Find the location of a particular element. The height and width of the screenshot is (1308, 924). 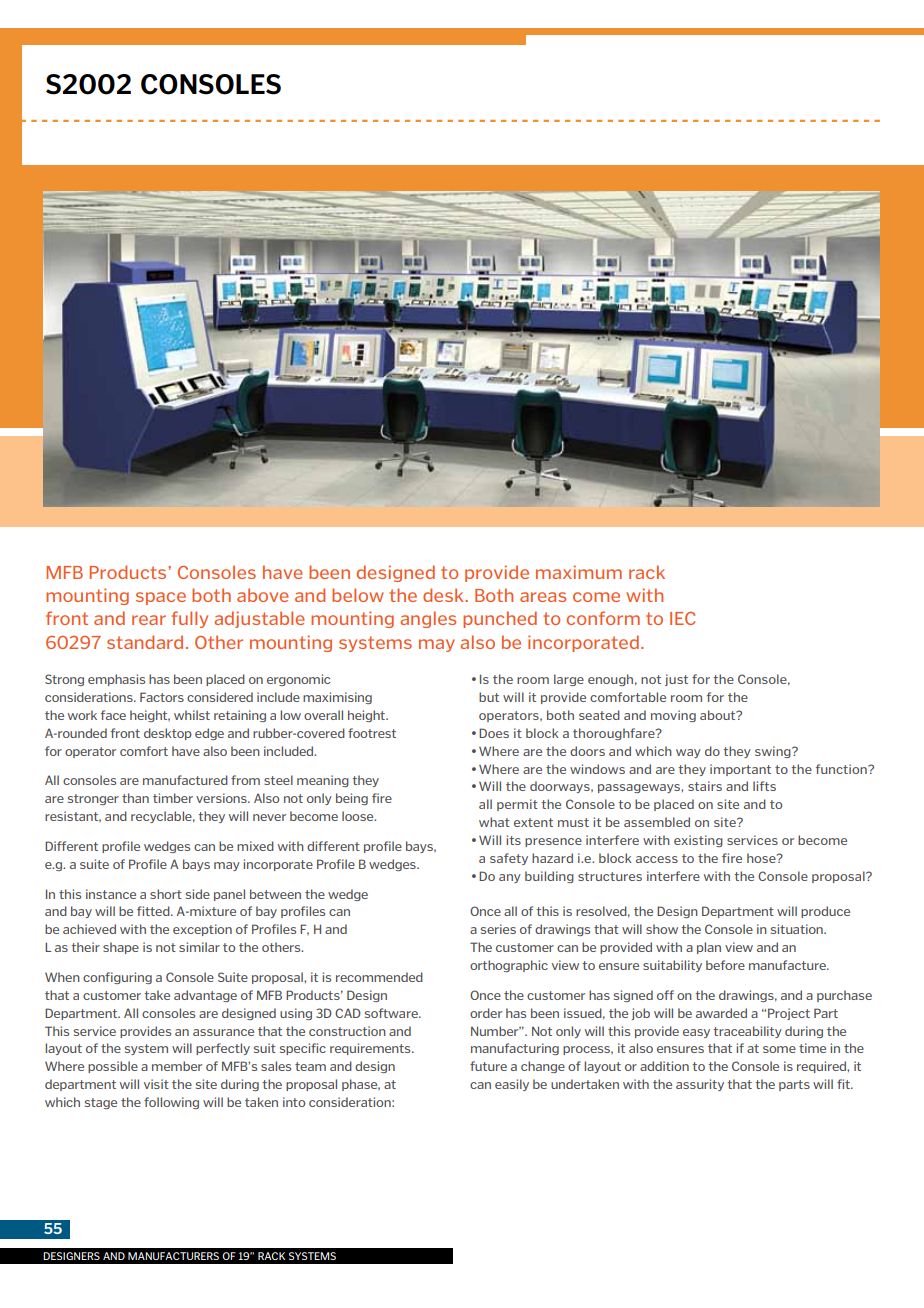

IEC is located at coordinates (682, 618).
